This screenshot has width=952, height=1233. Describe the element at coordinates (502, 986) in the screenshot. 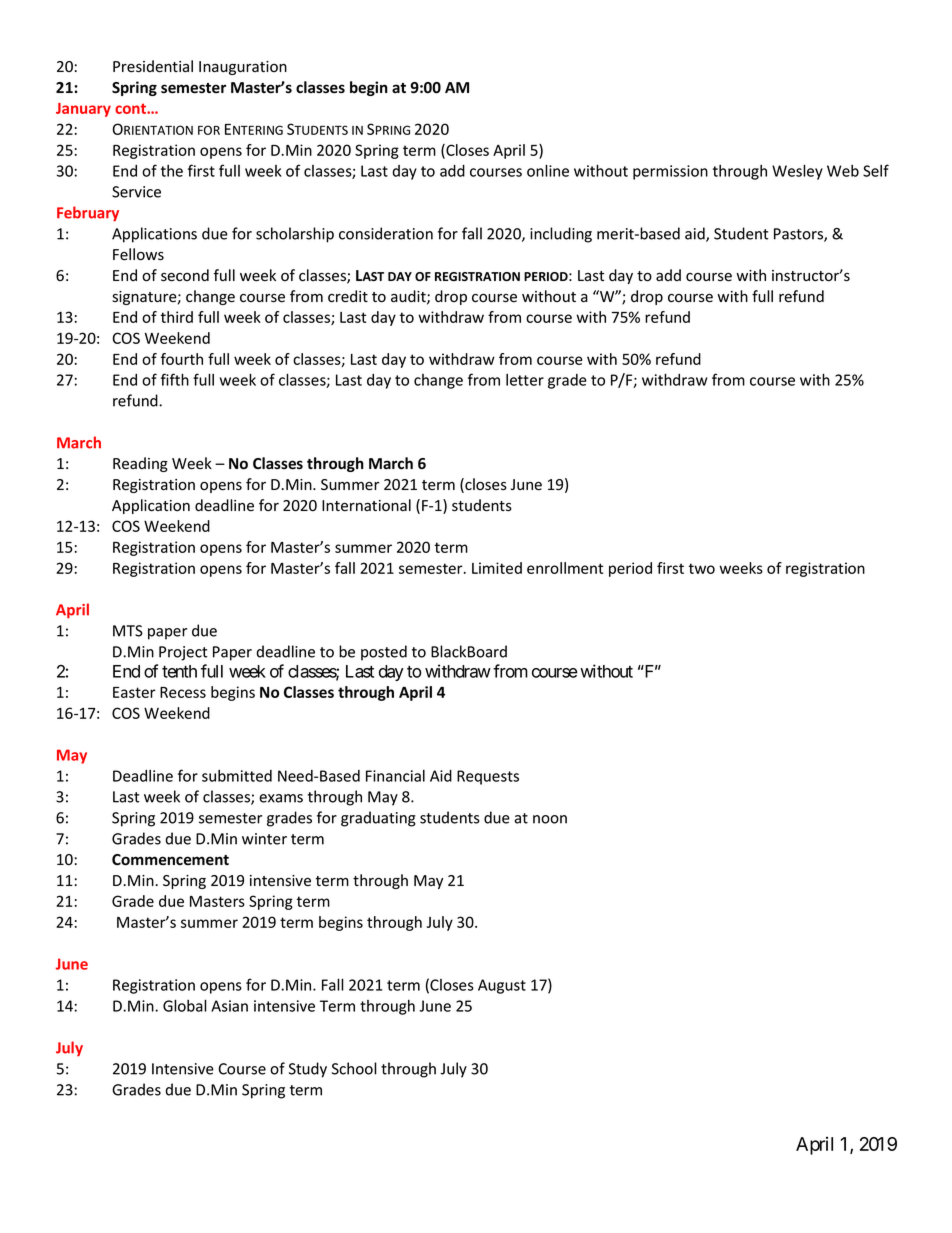

I see `August` at that location.
